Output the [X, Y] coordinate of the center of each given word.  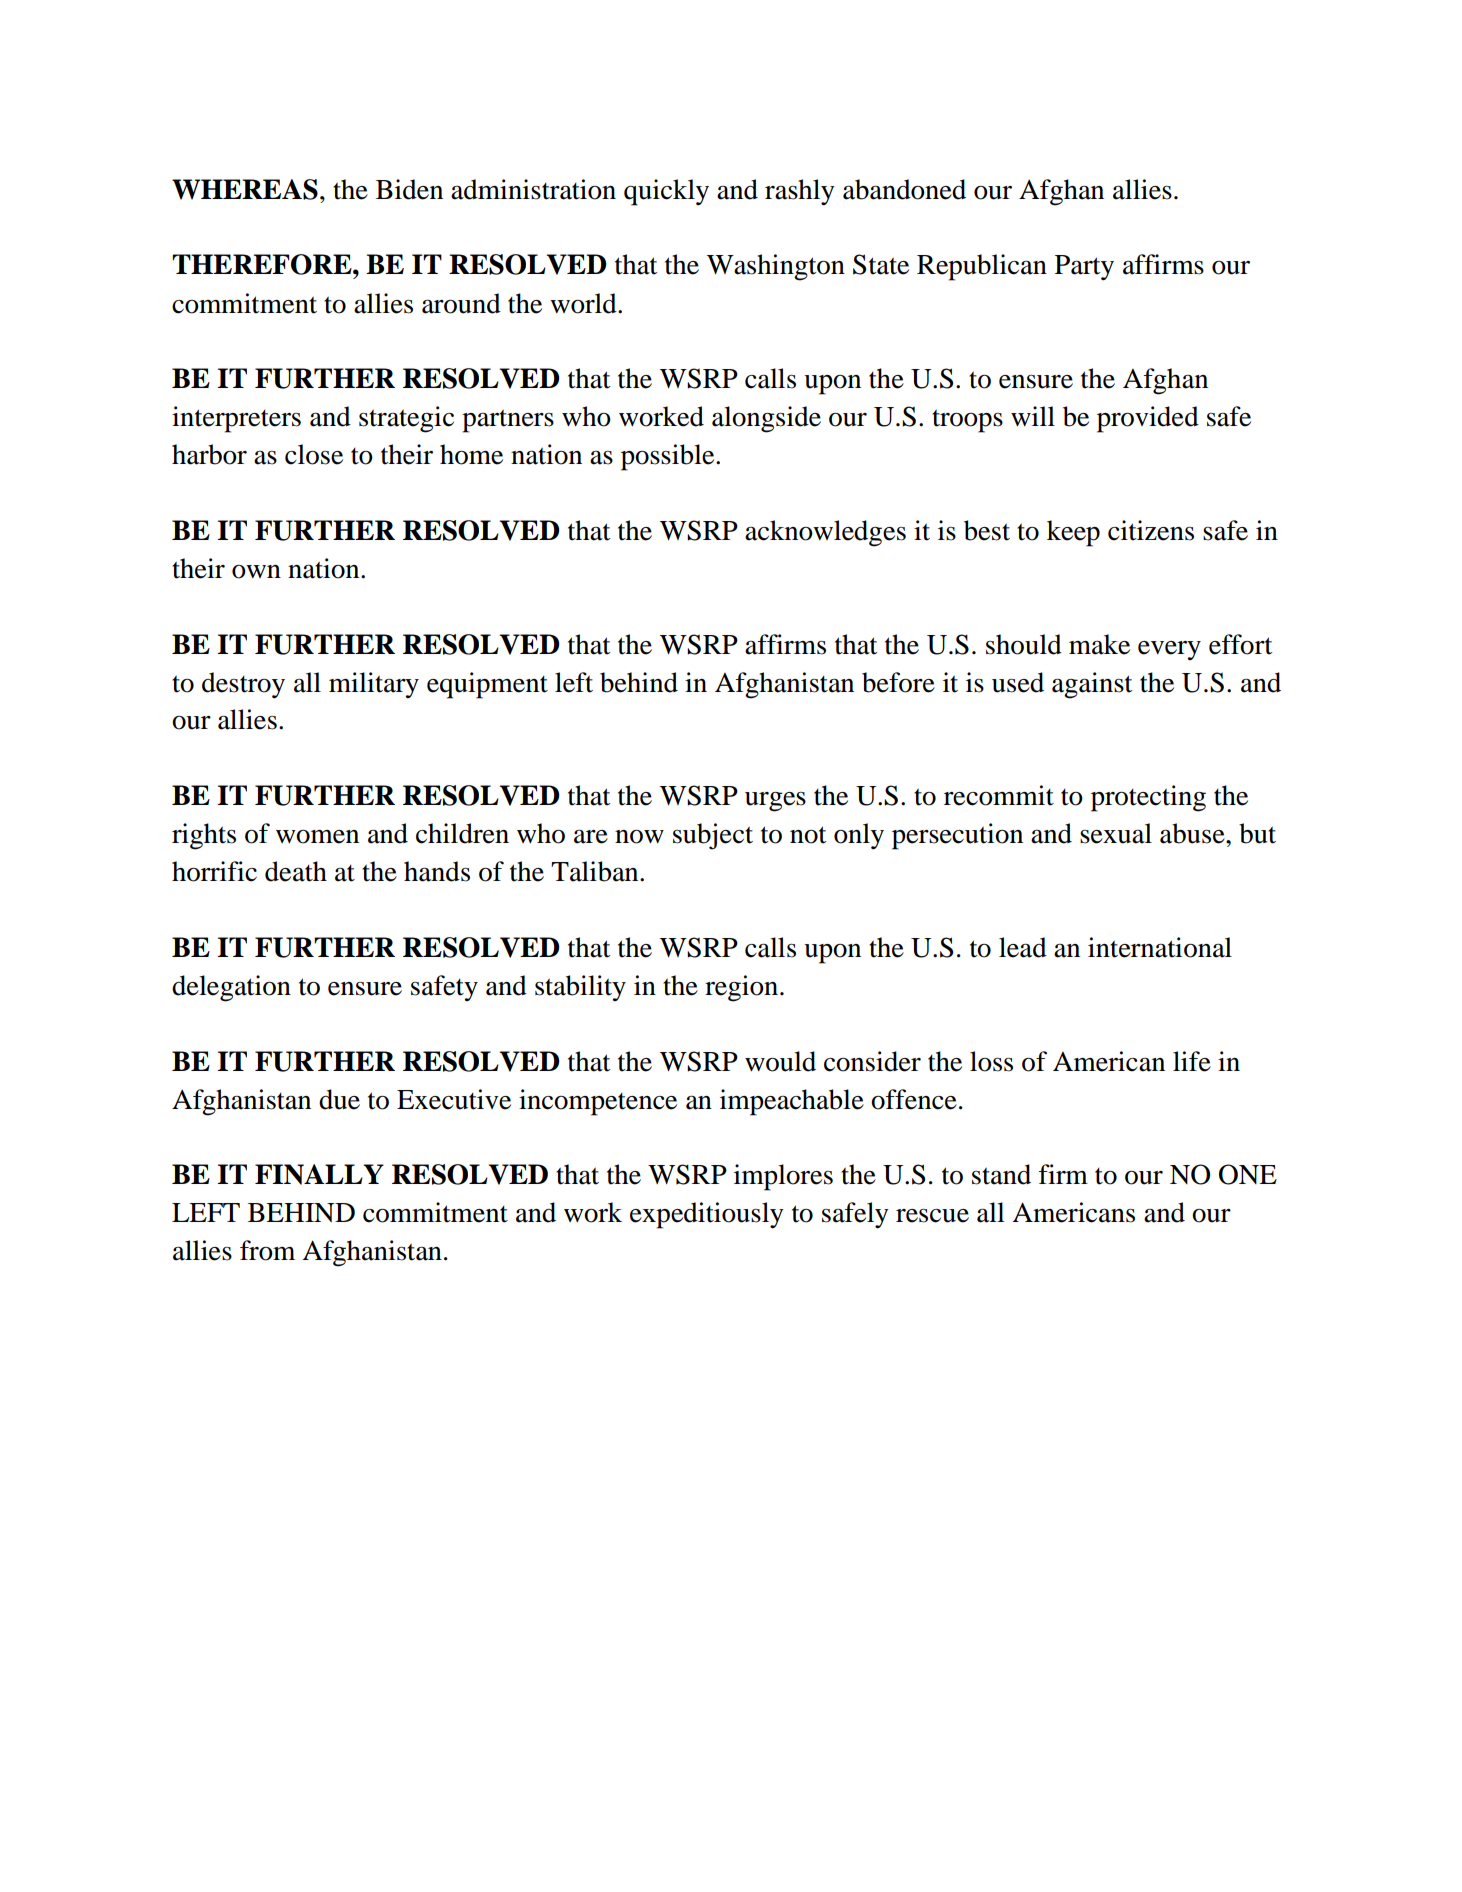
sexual [1116, 833]
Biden [409, 189]
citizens [1151, 530]
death [296, 871]
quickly [666, 192]
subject [713, 836]
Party [1084, 268]
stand [1001, 1174]
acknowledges [825, 533]
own [256, 572]
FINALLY [319, 1174]
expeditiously [707, 1215]
